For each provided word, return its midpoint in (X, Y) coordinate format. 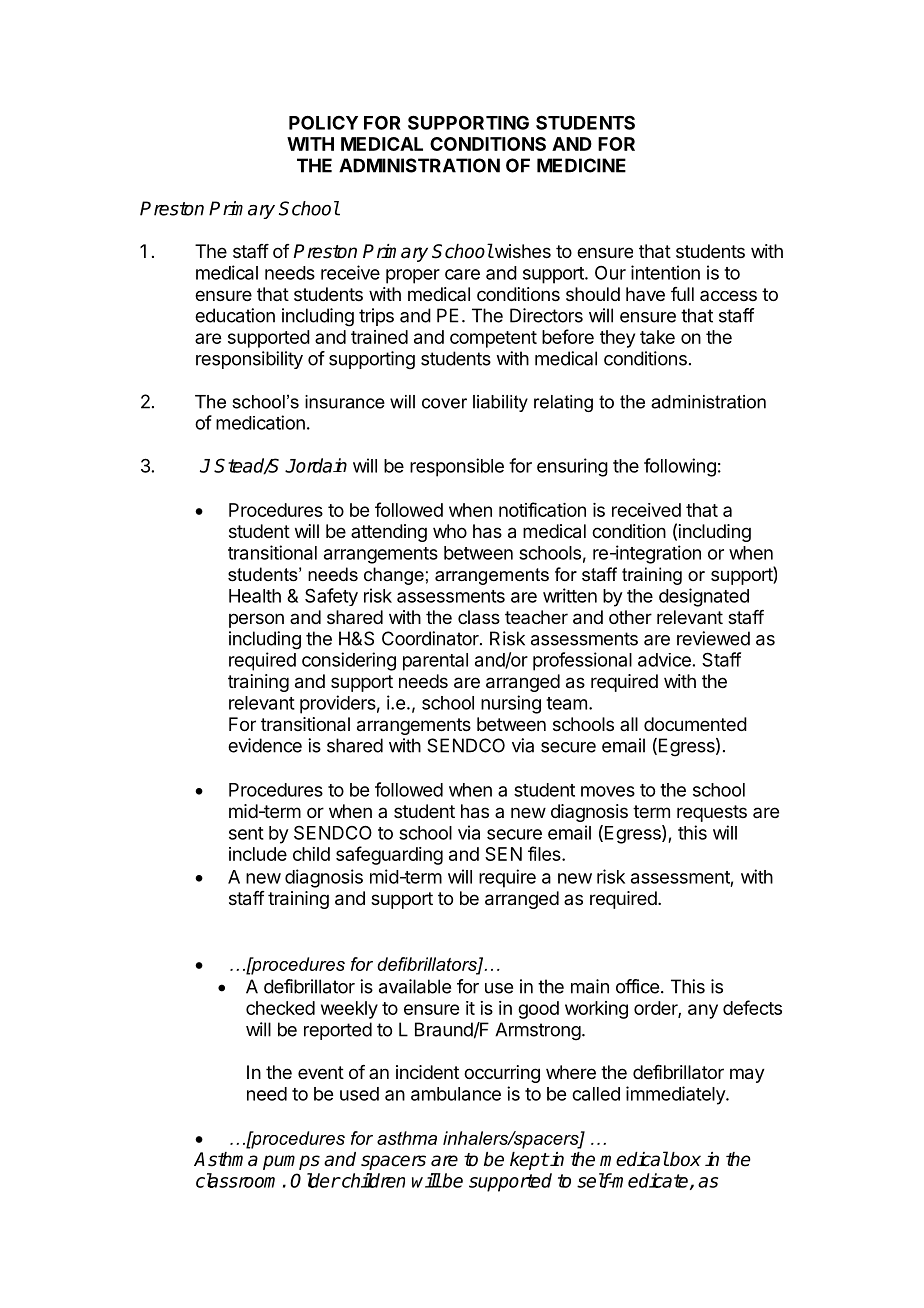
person (256, 620)
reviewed (713, 638)
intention (665, 272)
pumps (291, 1162)
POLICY (323, 122)
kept (529, 1161)
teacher (536, 617)
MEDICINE (581, 165)
